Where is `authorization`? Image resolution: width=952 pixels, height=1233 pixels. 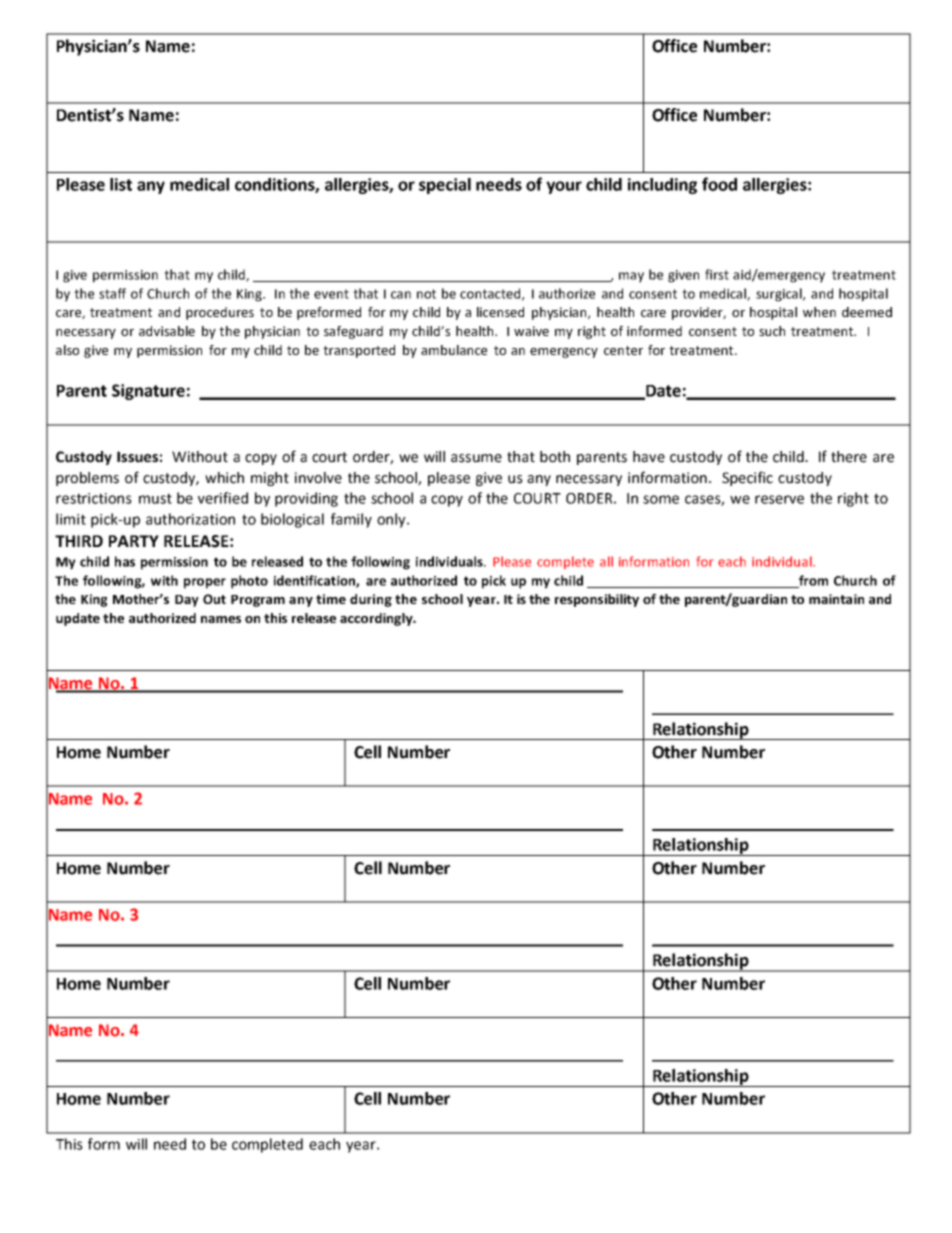
authorization is located at coordinates (190, 519).
